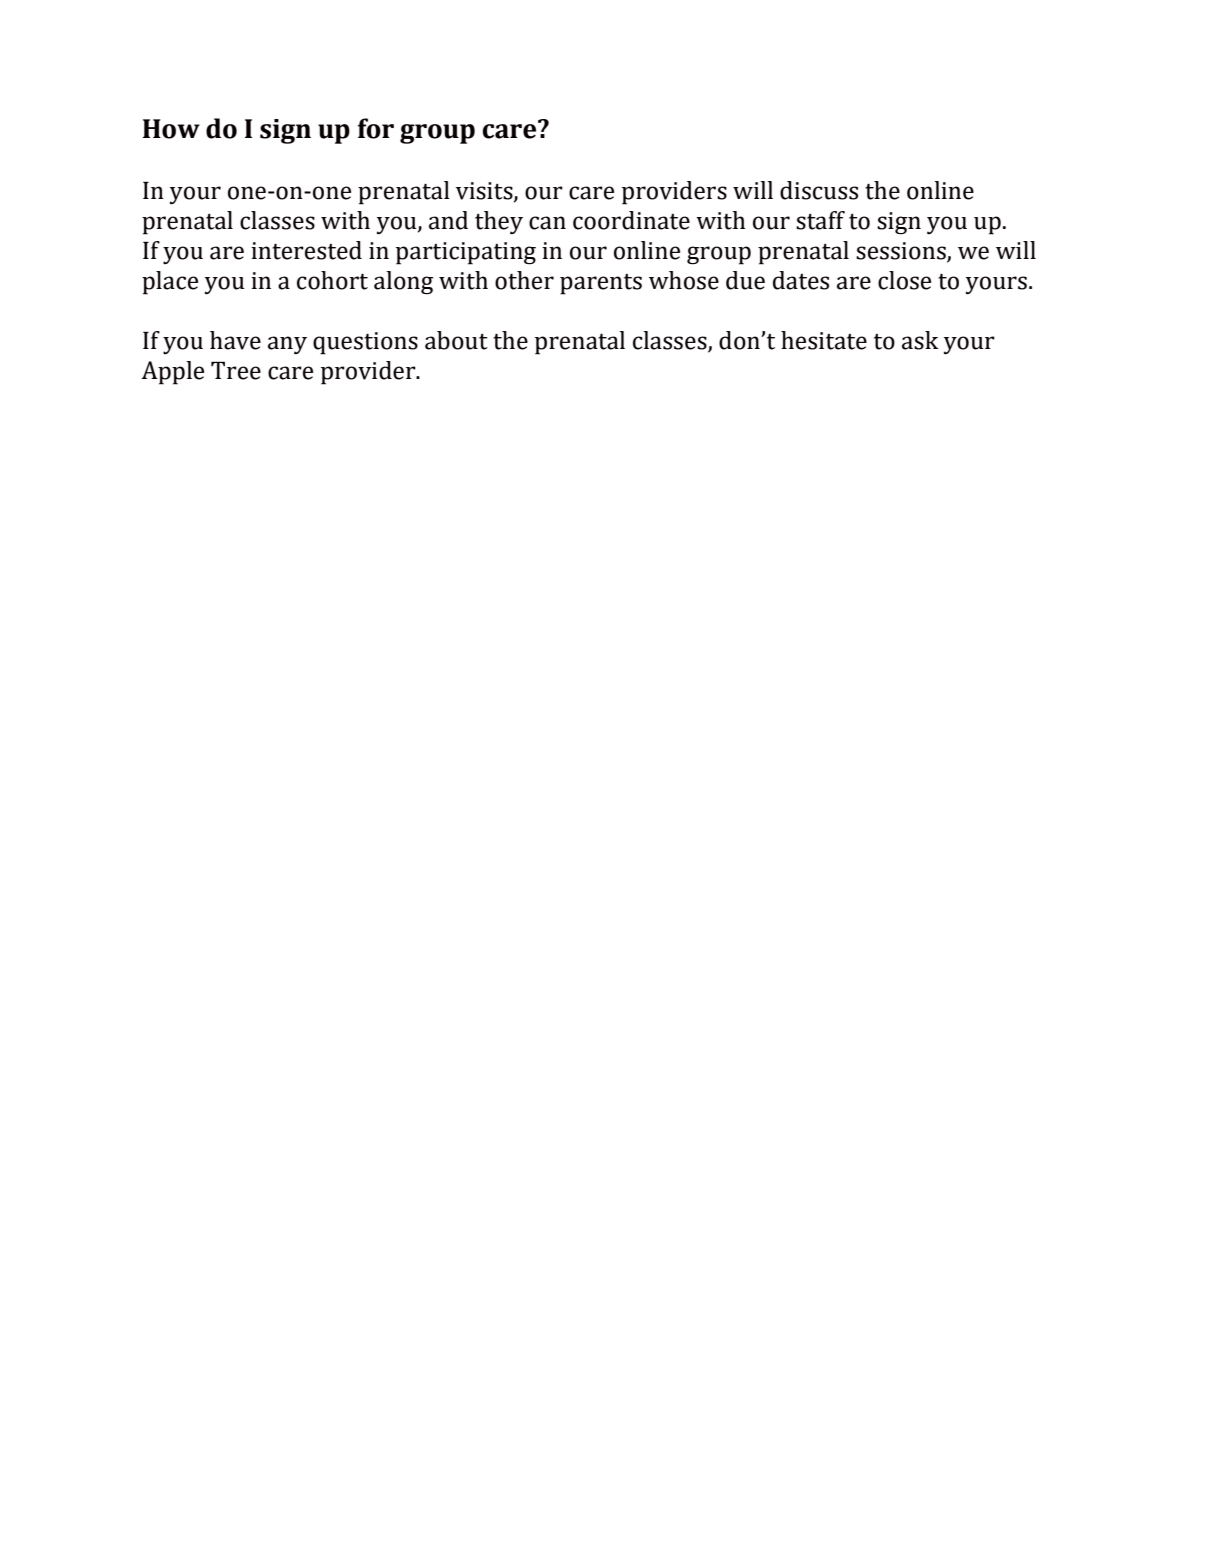 This page has height=1560, width=1205. I want to click on staff, so click(820, 220).
